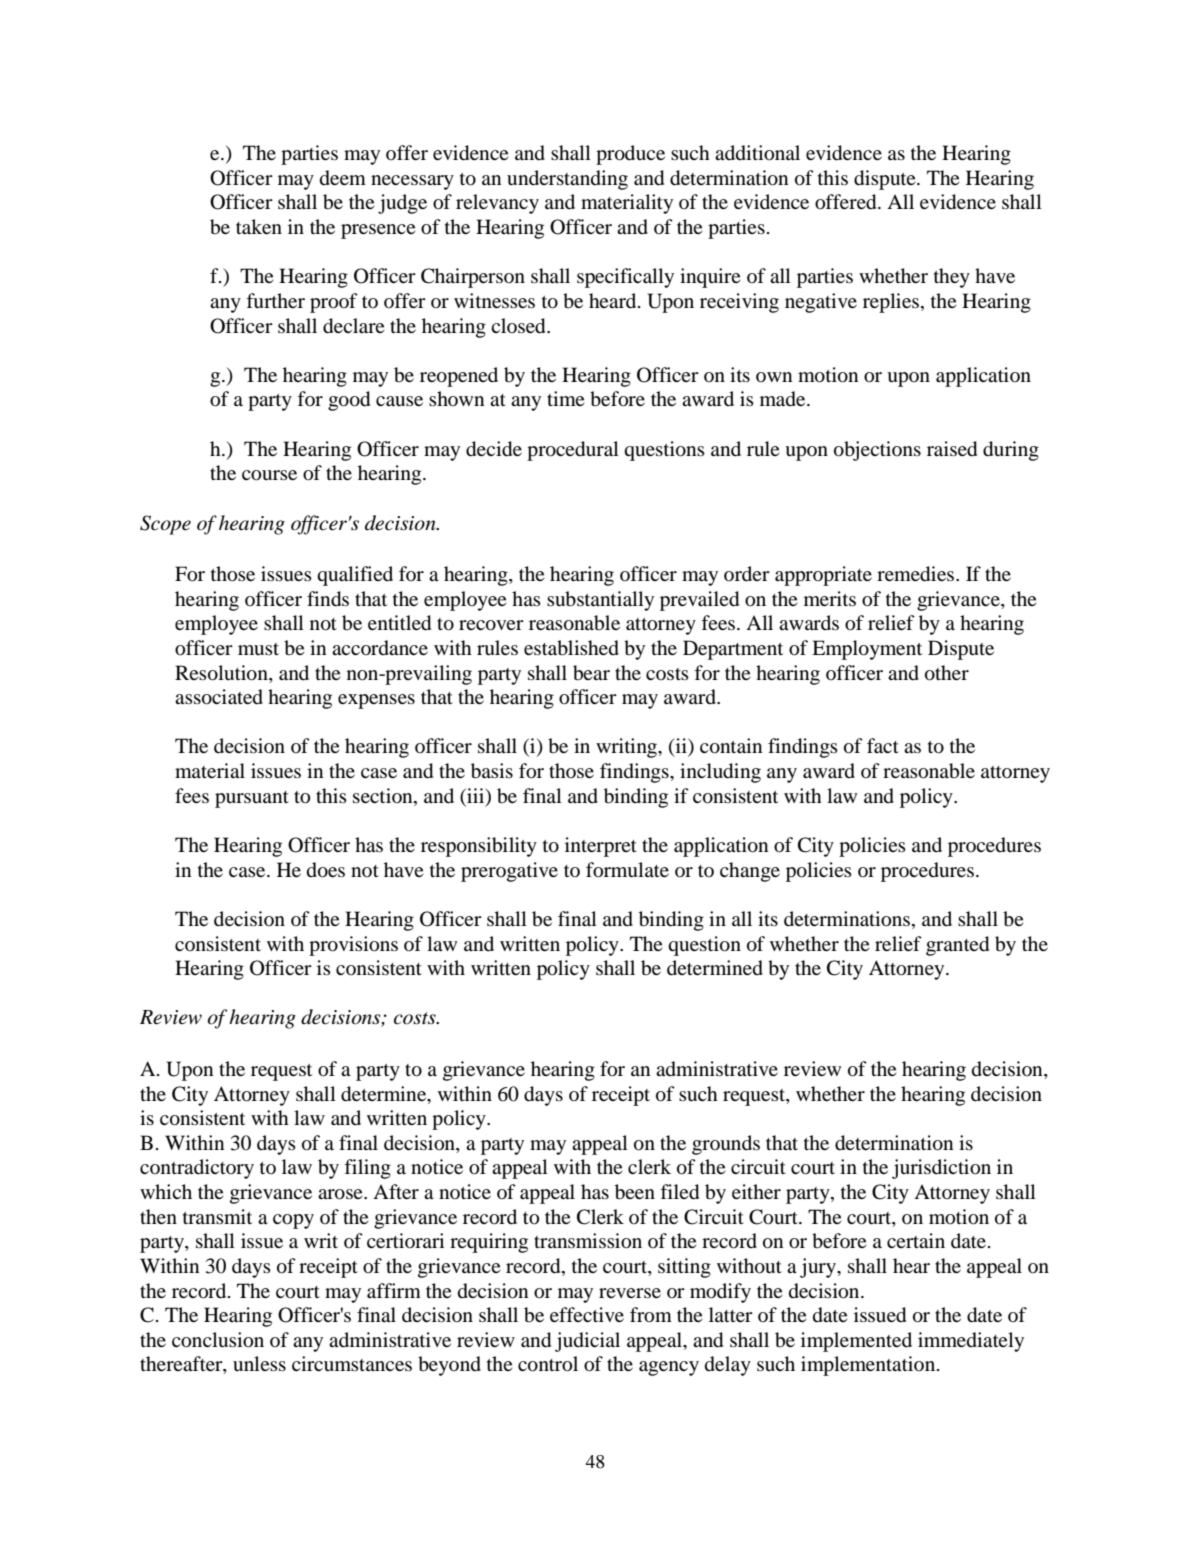 This screenshot has height=1542, width=1191. I want to click on they, so click(952, 278).
